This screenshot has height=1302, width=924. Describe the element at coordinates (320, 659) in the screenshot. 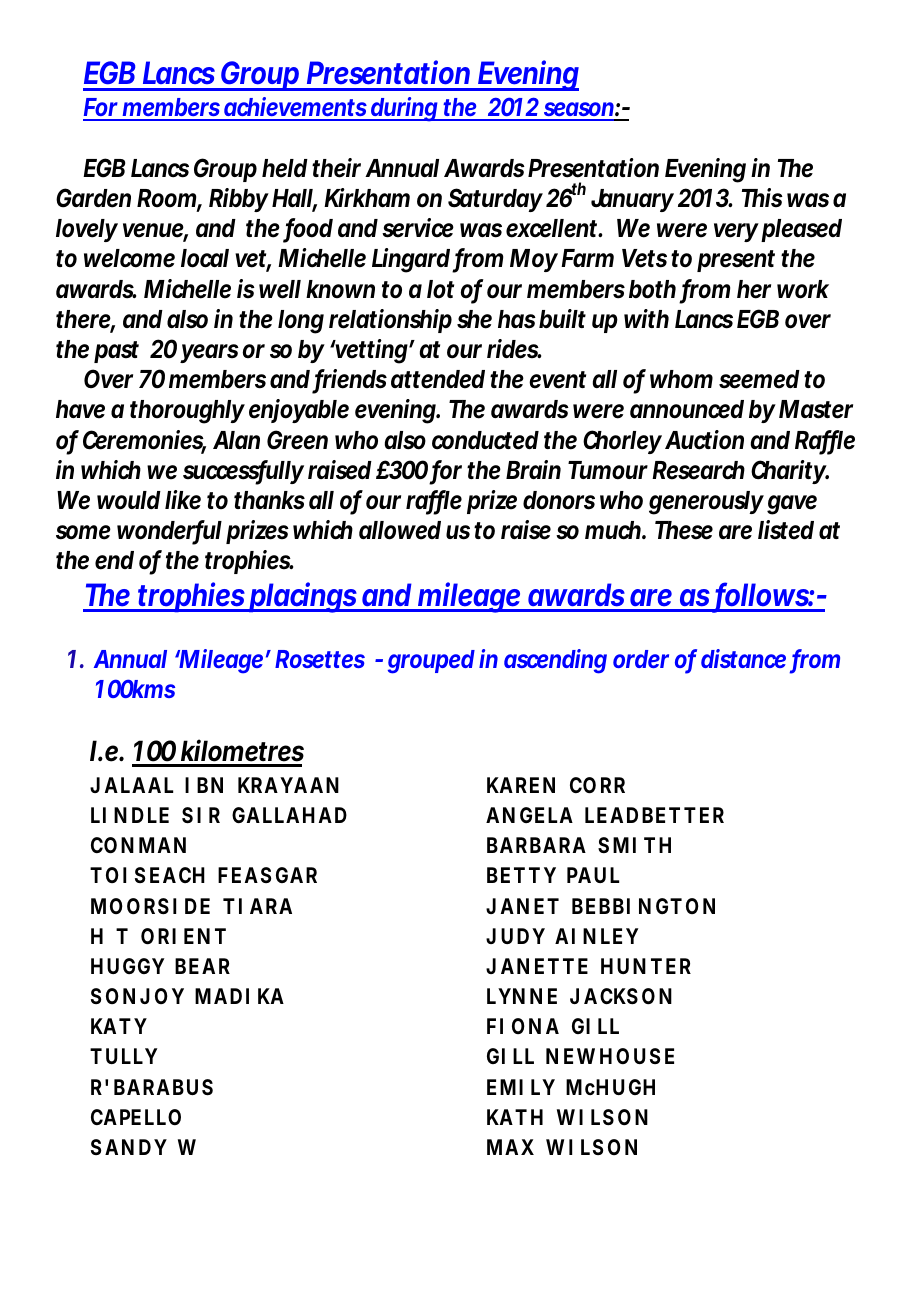

I see `Rosettes` at that location.
